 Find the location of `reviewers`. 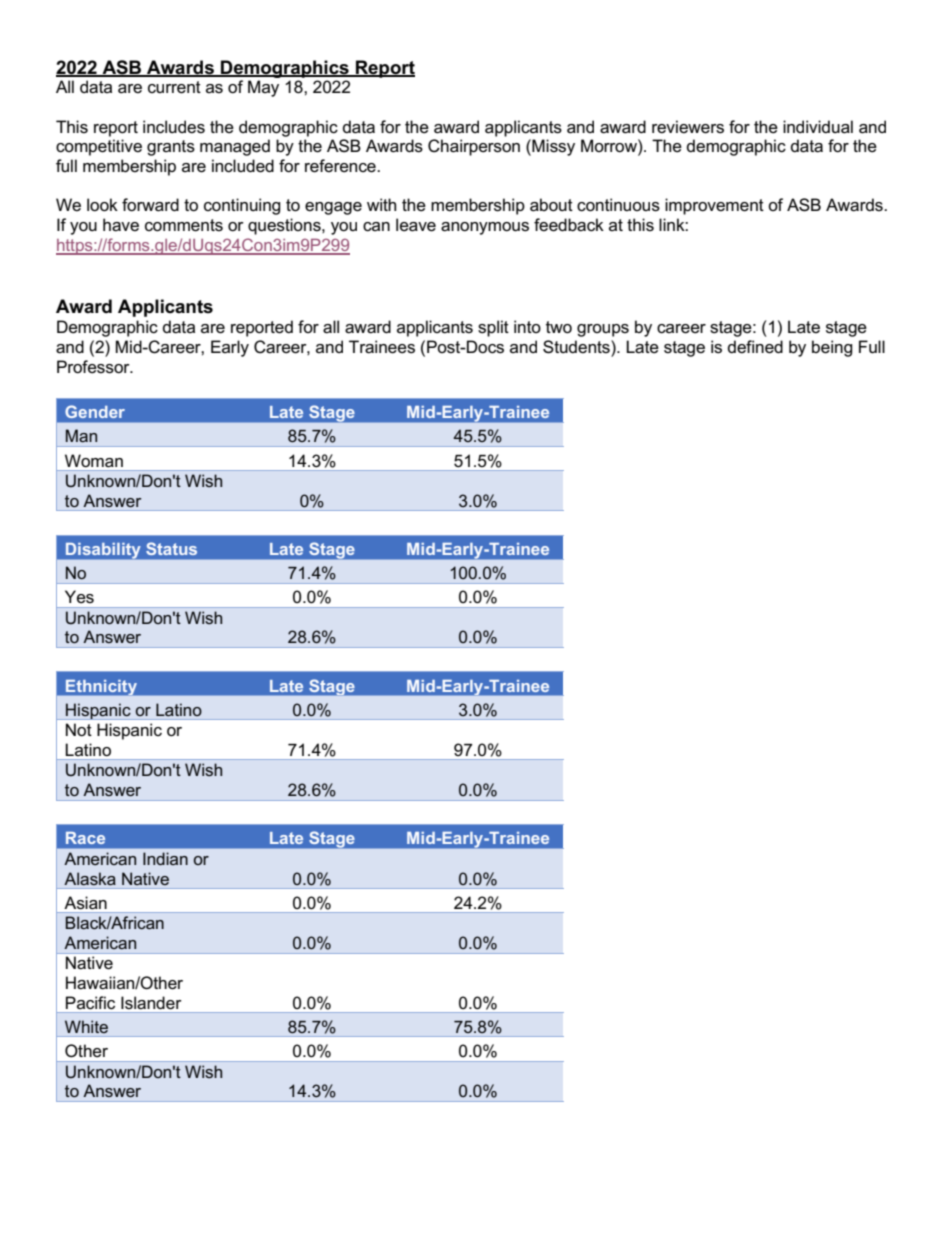

reviewers is located at coordinates (688, 127).
